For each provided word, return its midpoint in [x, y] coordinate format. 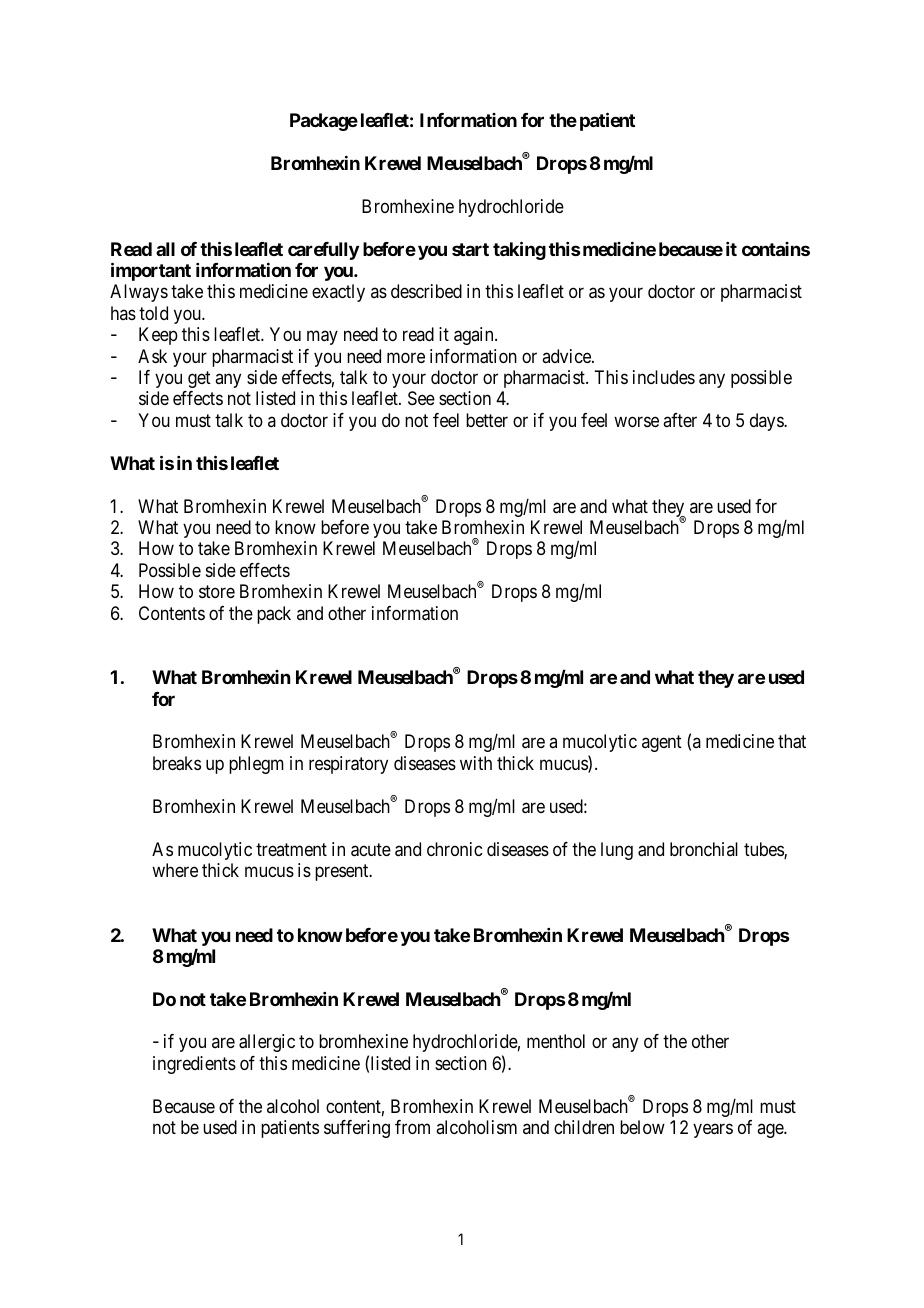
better [487, 420]
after [680, 420]
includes [664, 377]
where [175, 870]
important [151, 271]
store [217, 592]
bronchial [704, 849]
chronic [454, 849]
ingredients [194, 1065]
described [426, 291]
